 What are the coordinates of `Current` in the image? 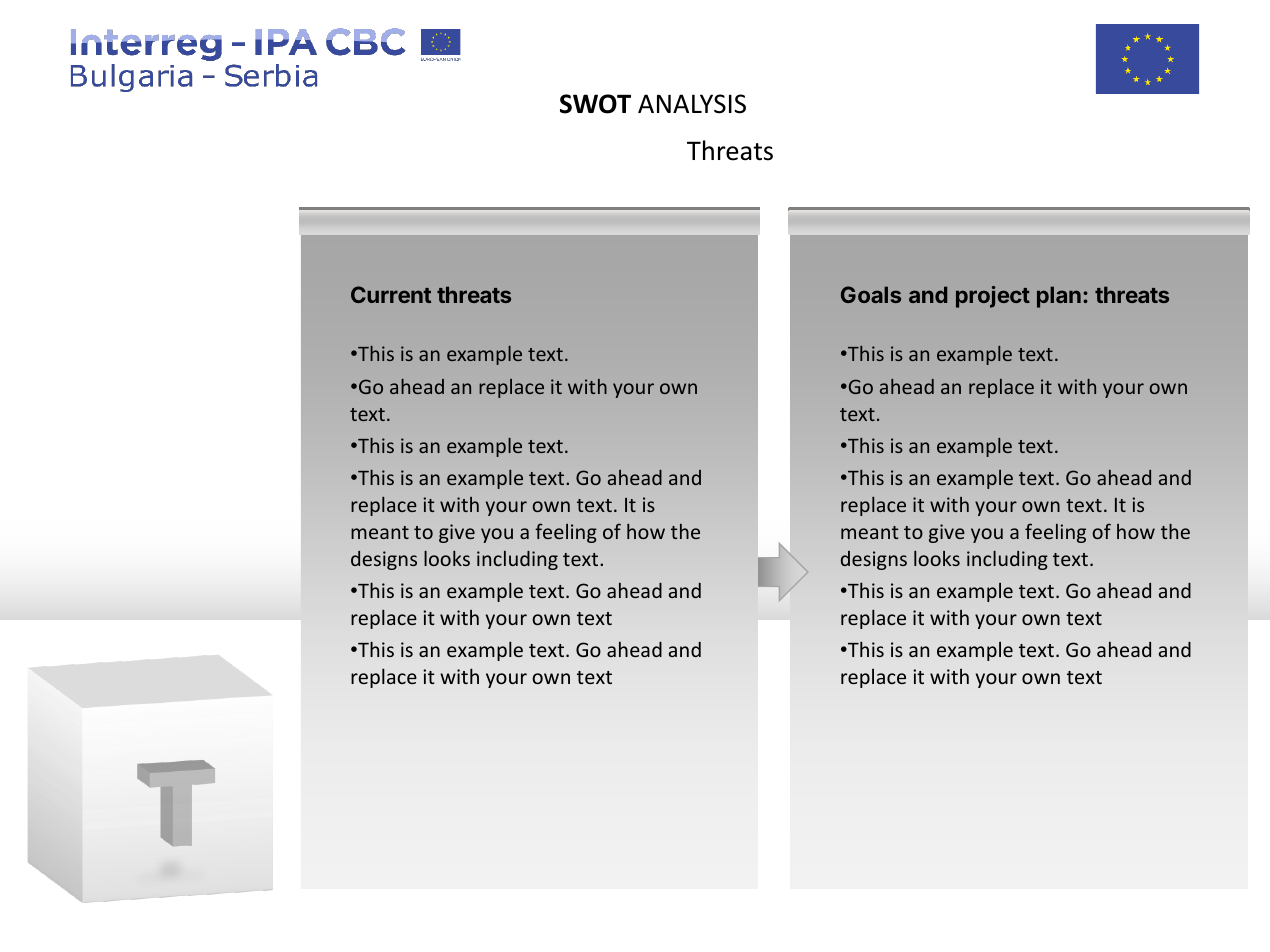 It's located at (391, 294).
